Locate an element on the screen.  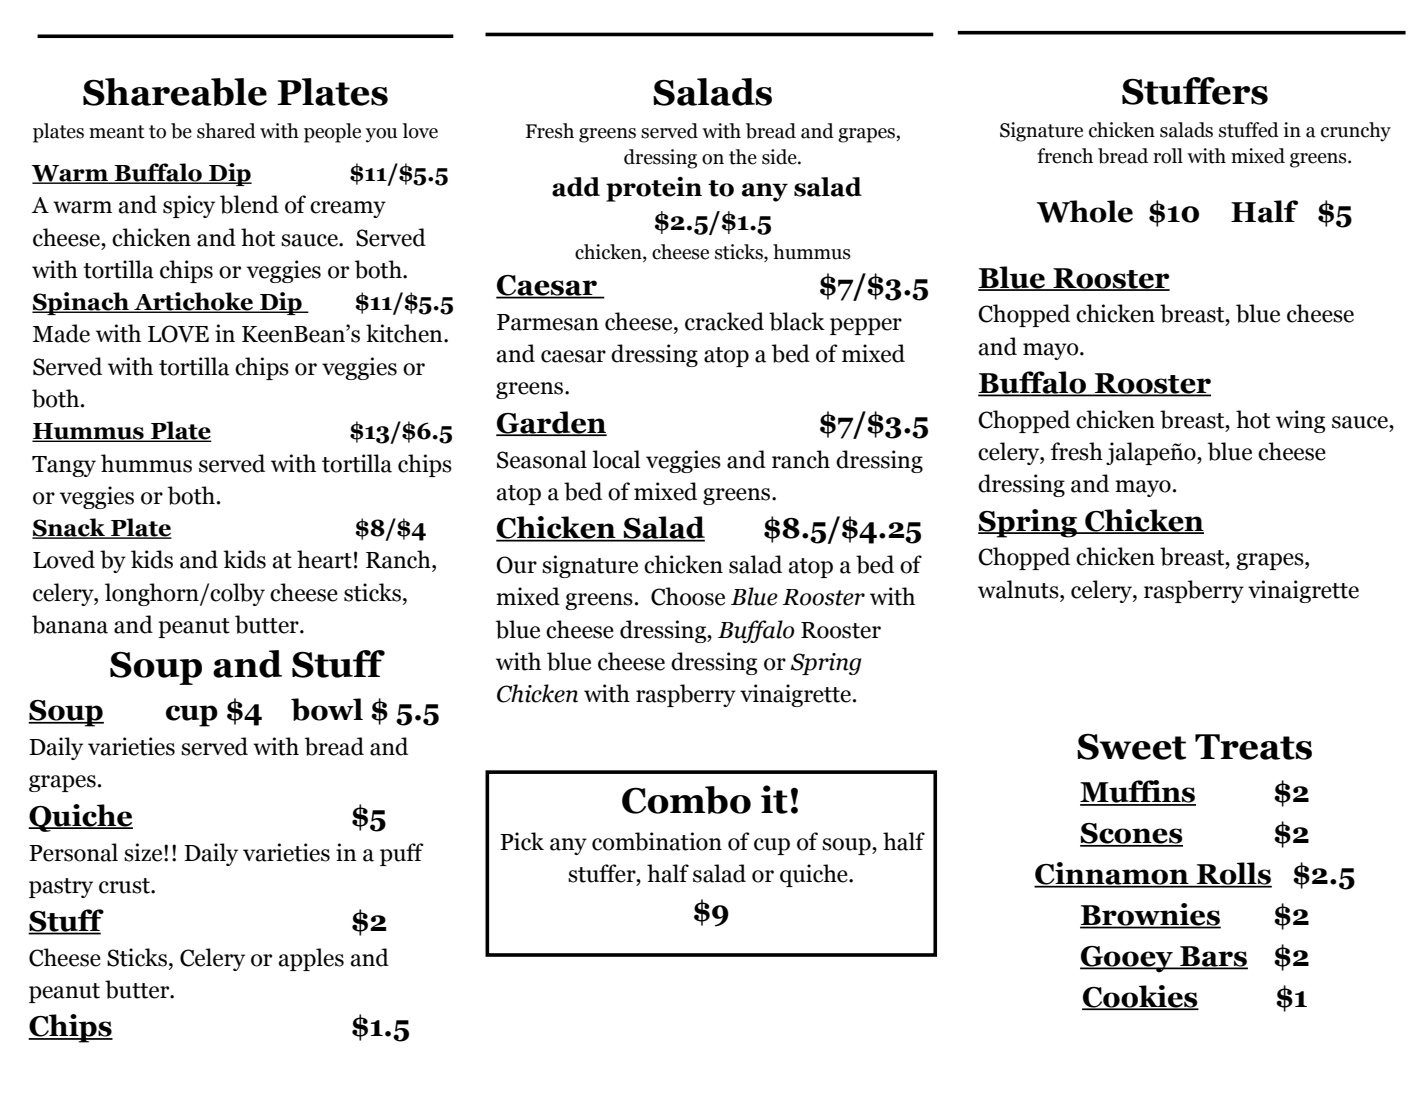
Choose is located at coordinates (688, 596).
